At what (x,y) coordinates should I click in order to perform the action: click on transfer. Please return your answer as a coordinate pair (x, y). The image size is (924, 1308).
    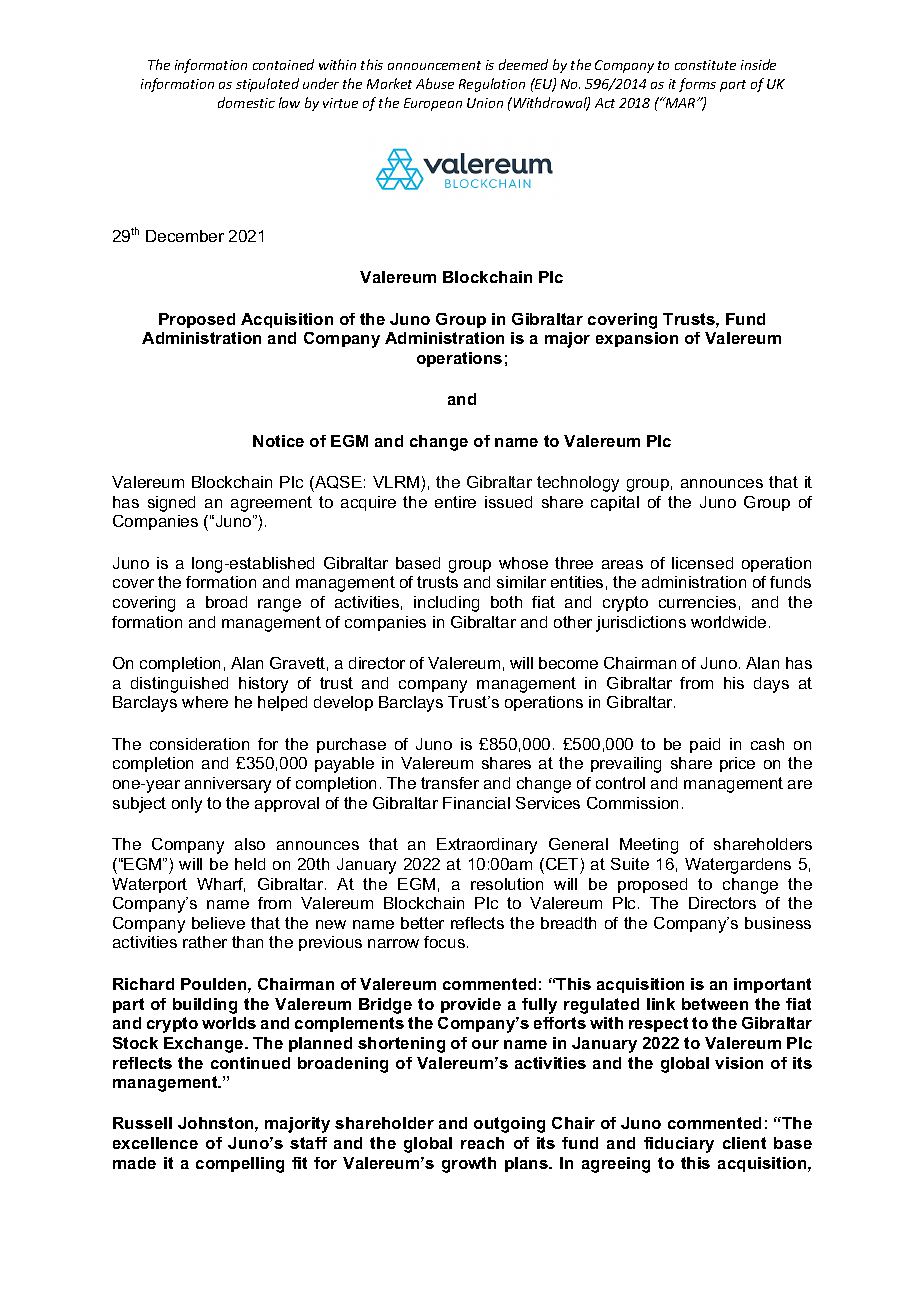
    Looking at the image, I should click on (450, 783).
